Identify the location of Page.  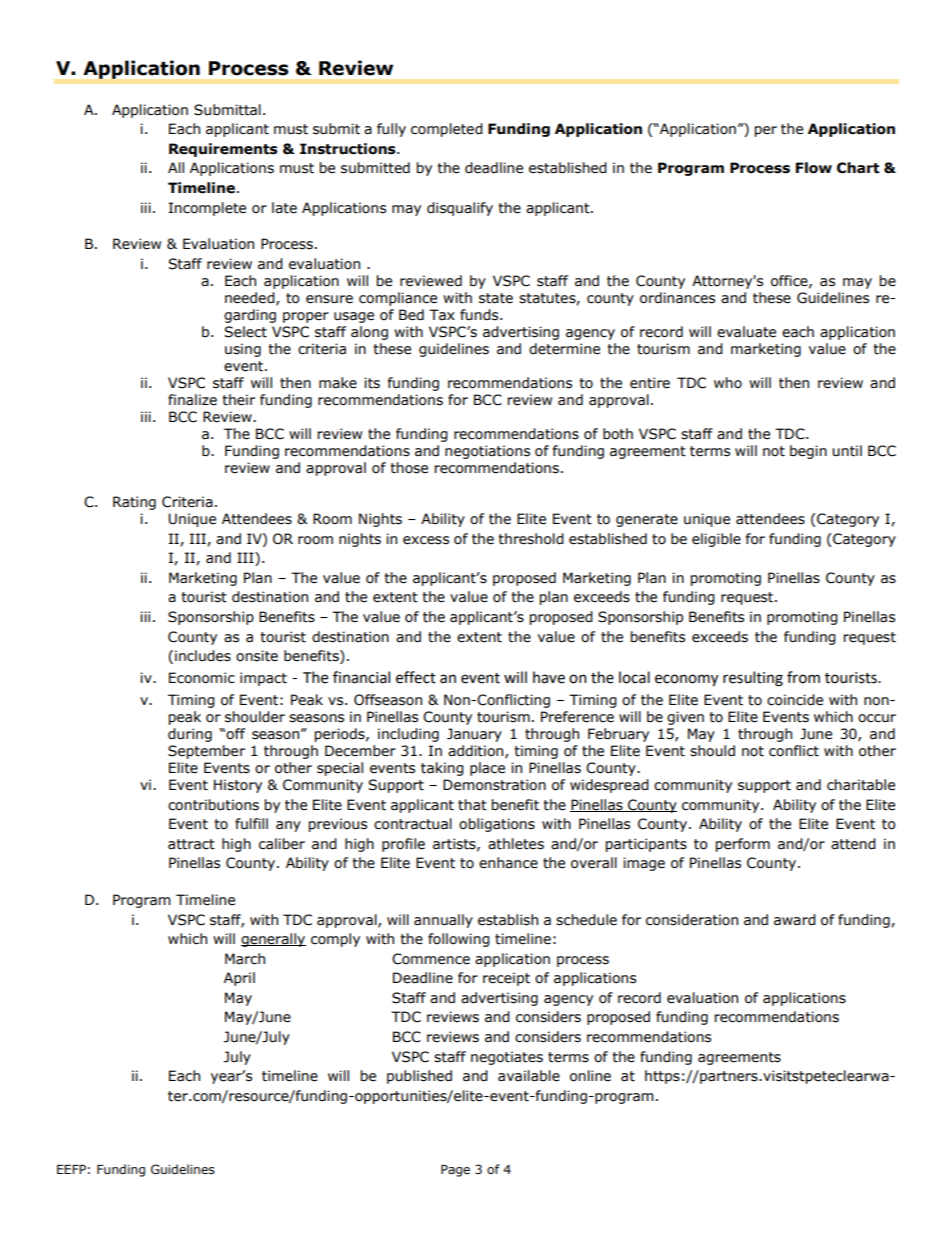
(455, 1171).
